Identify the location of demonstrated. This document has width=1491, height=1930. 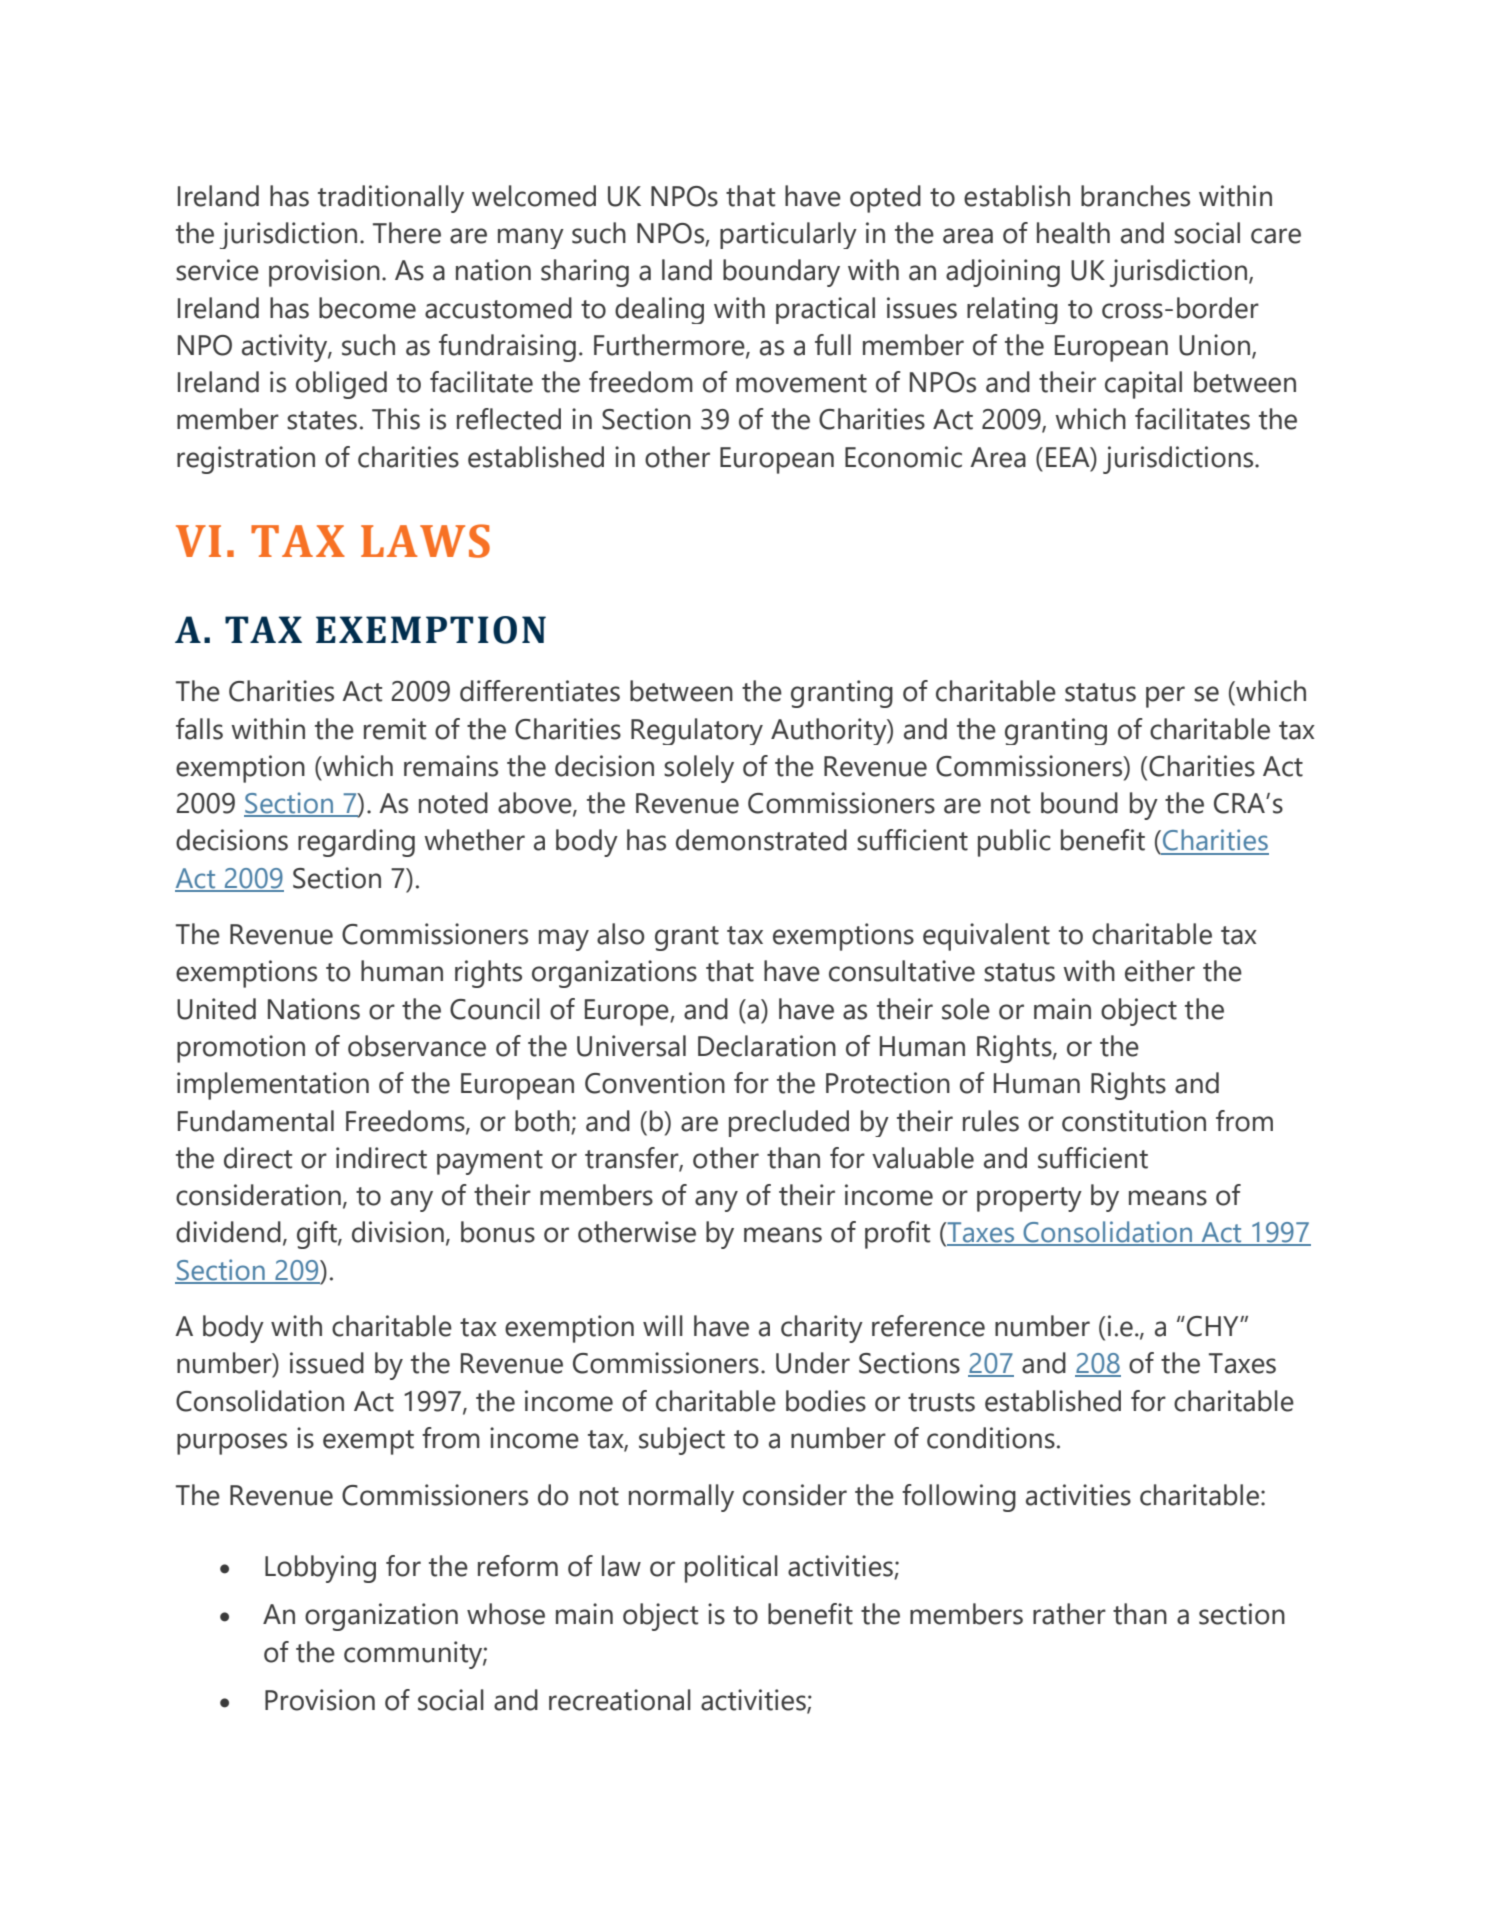
(761, 840).
